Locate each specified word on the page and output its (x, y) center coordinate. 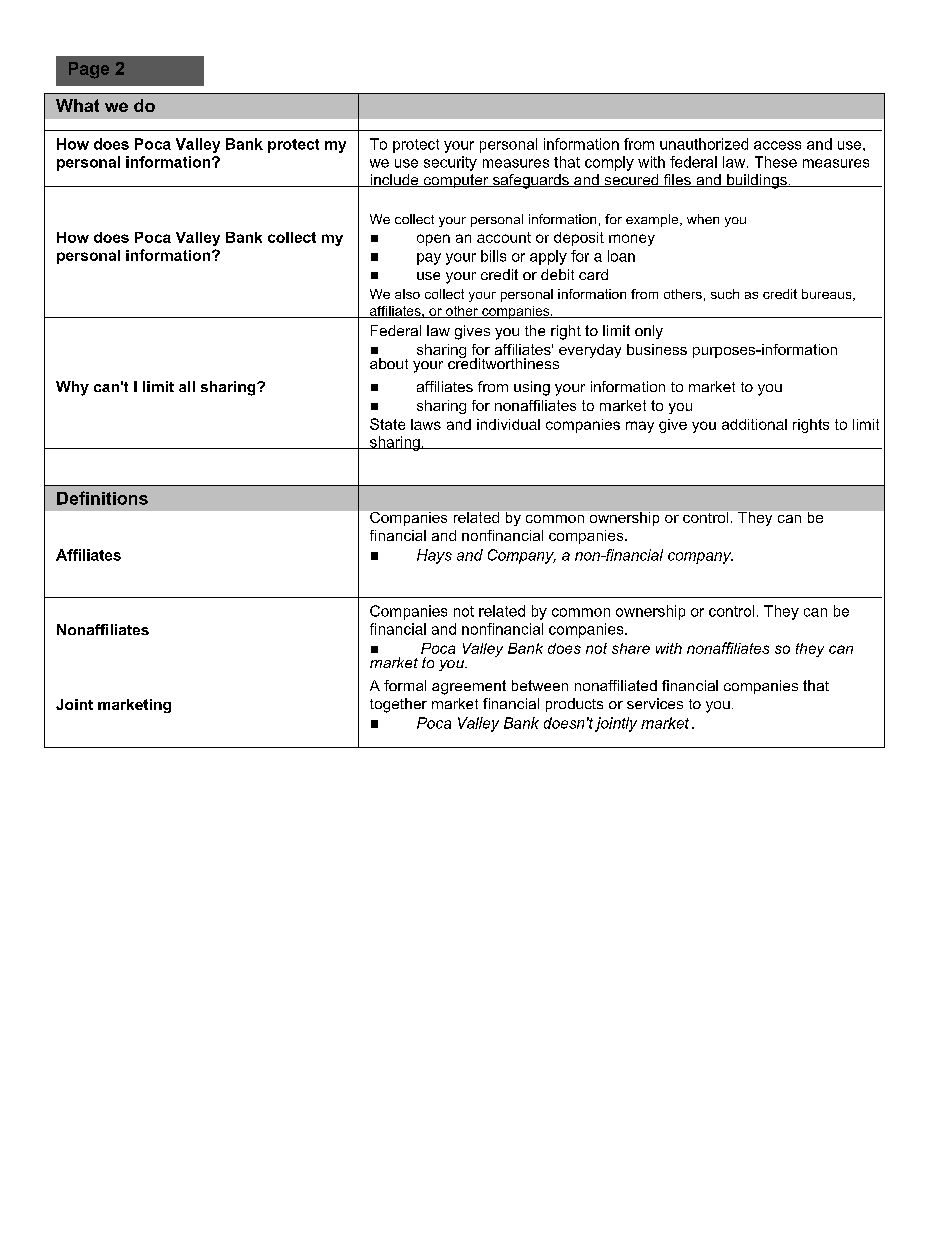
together (398, 705)
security (450, 163)
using (532, 388)
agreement (469, 687)
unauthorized (704, 144)
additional (754, 424)
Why (72, 388)
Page (89, 70)
